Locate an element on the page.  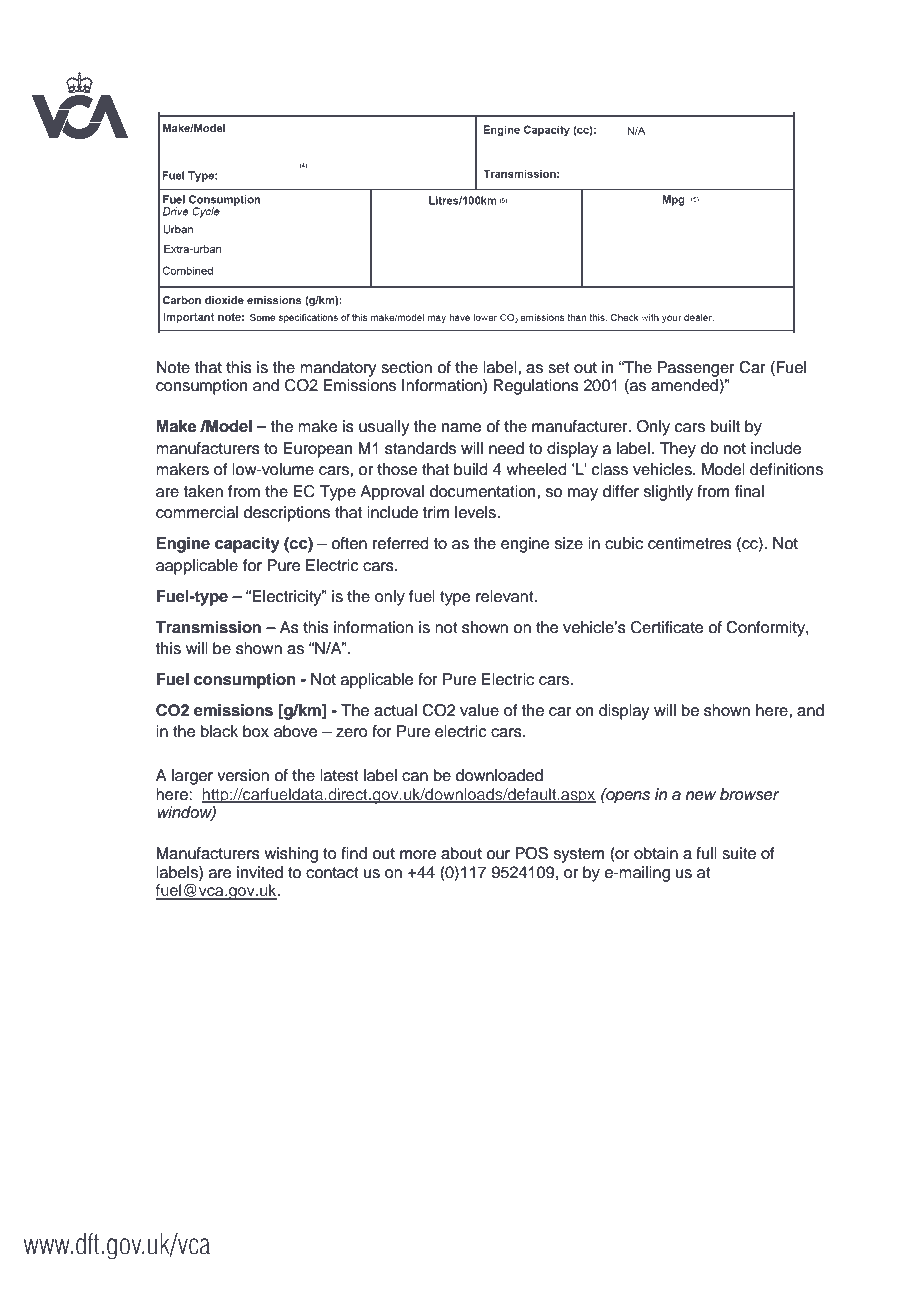
full is located at coordinates (706, 853).
